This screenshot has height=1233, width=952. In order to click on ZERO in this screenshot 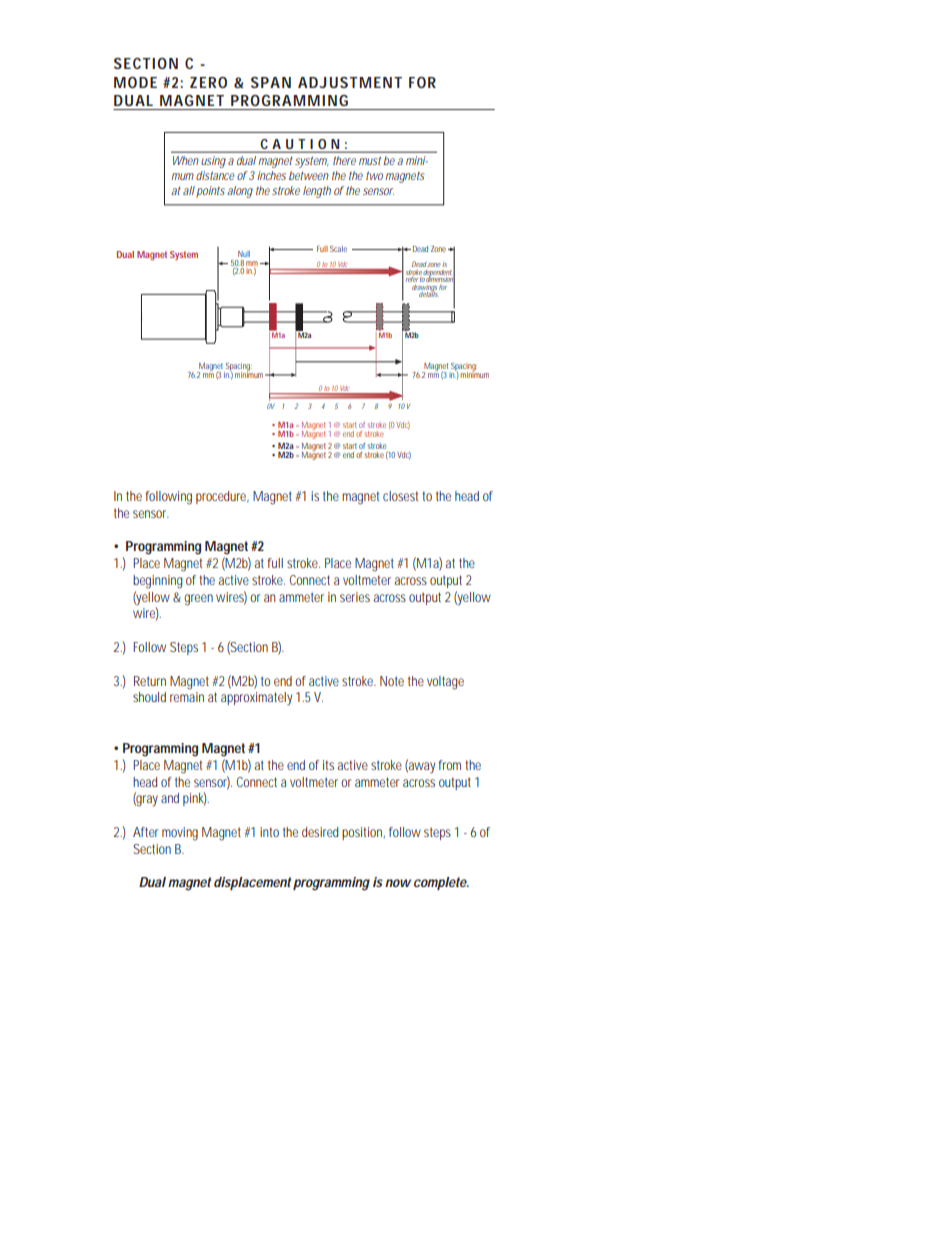, I will do `click(208, 82)`.
